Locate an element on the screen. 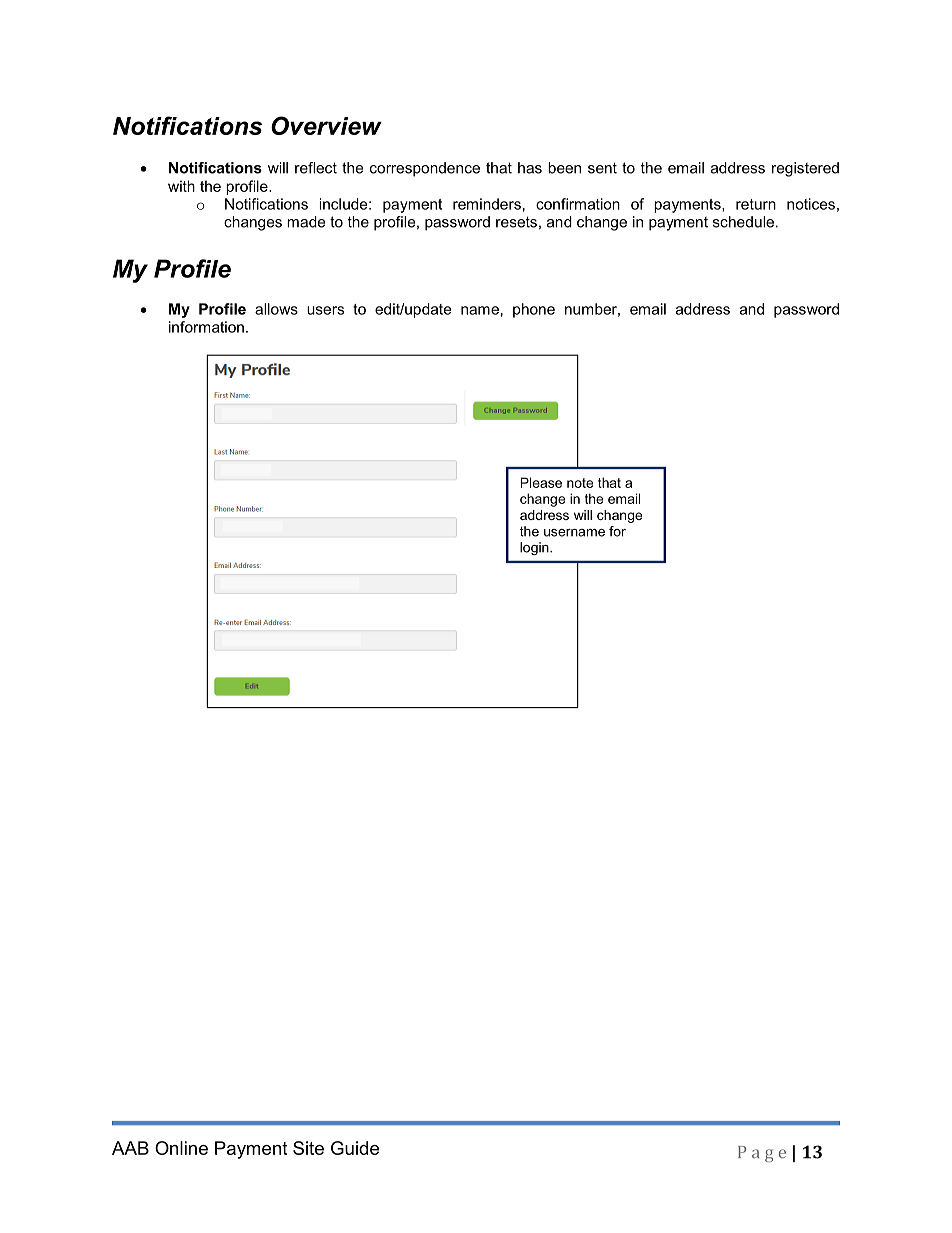 This screenshot has height=1233, width=952. with is located at coordinates (181, 186).
